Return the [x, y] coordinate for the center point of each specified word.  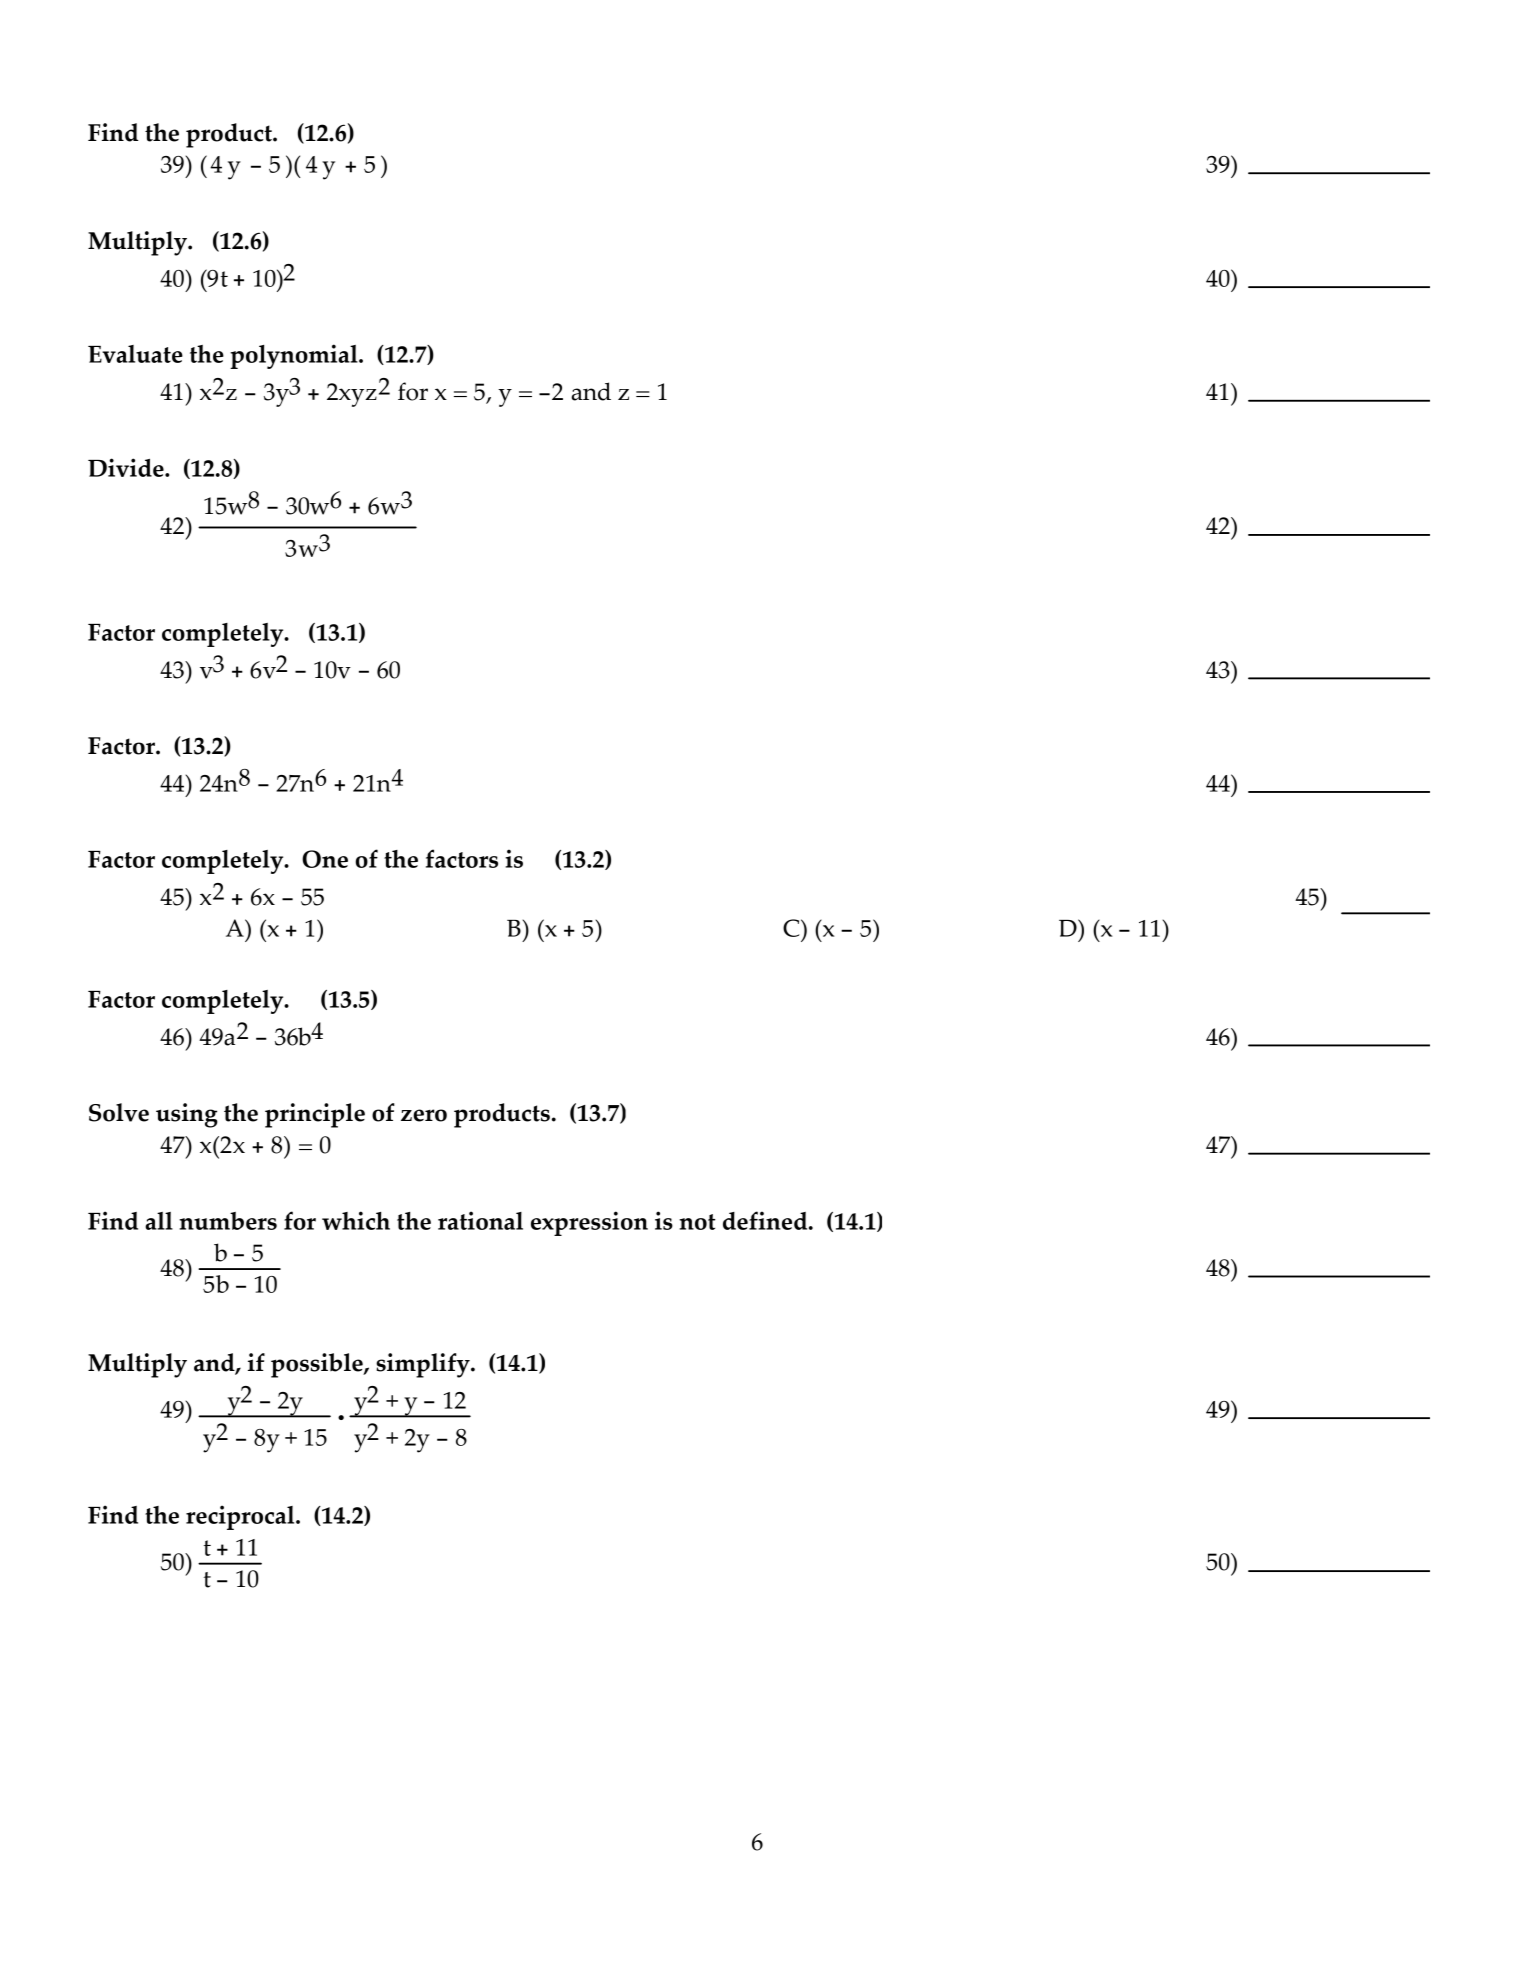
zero [424, 1115]
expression [589, 1223]
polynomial [295, 356]
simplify [424, 1365]
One [325, 859]
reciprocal [241, 1517]
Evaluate [135, 354]
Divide [127, 467]
